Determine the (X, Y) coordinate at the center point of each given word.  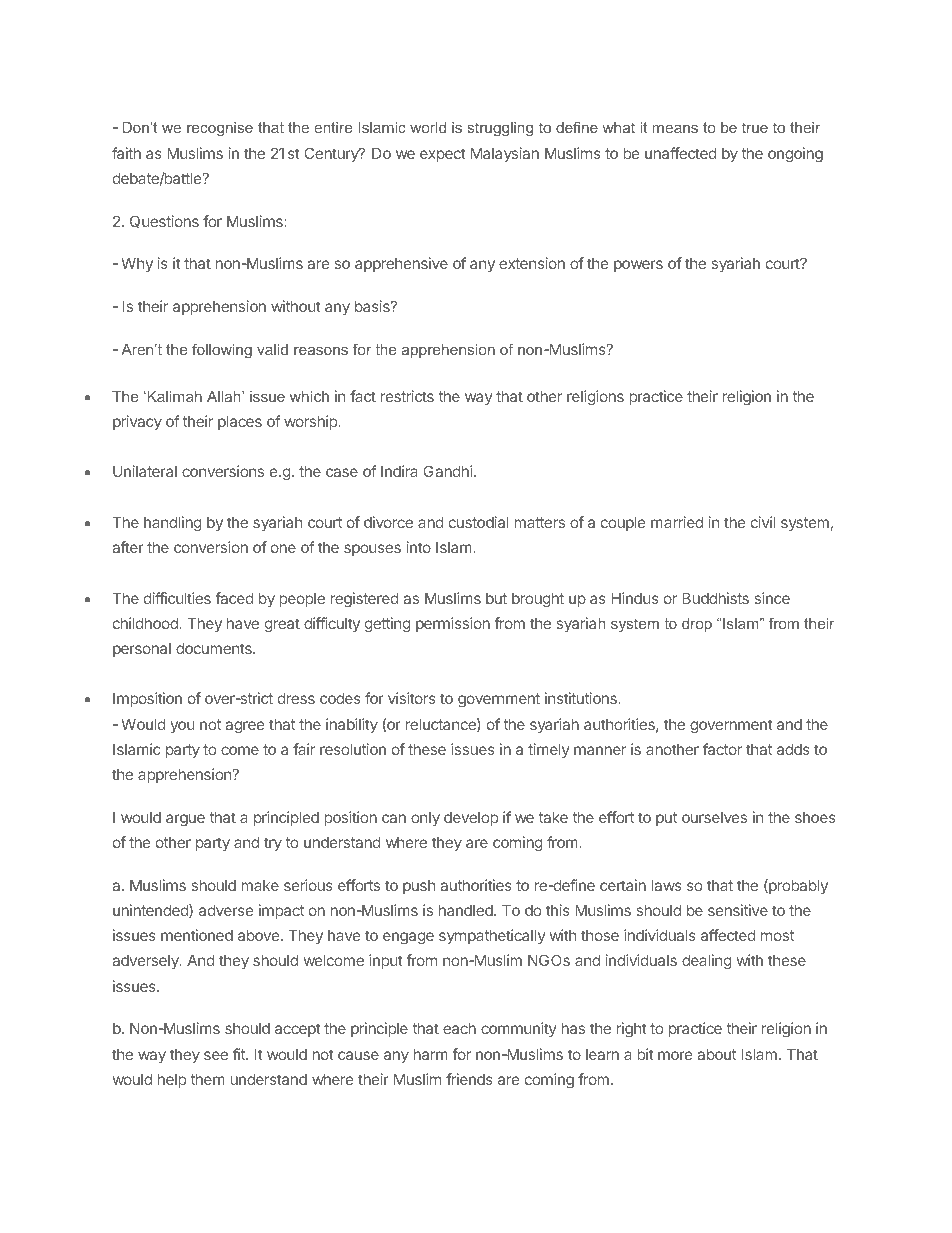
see (216, 1055)
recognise (220, 129)
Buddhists (715, 598)
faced (235, 598)
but (496, 598)
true (755, 127)
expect (443, 155)
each (459, 1028)
